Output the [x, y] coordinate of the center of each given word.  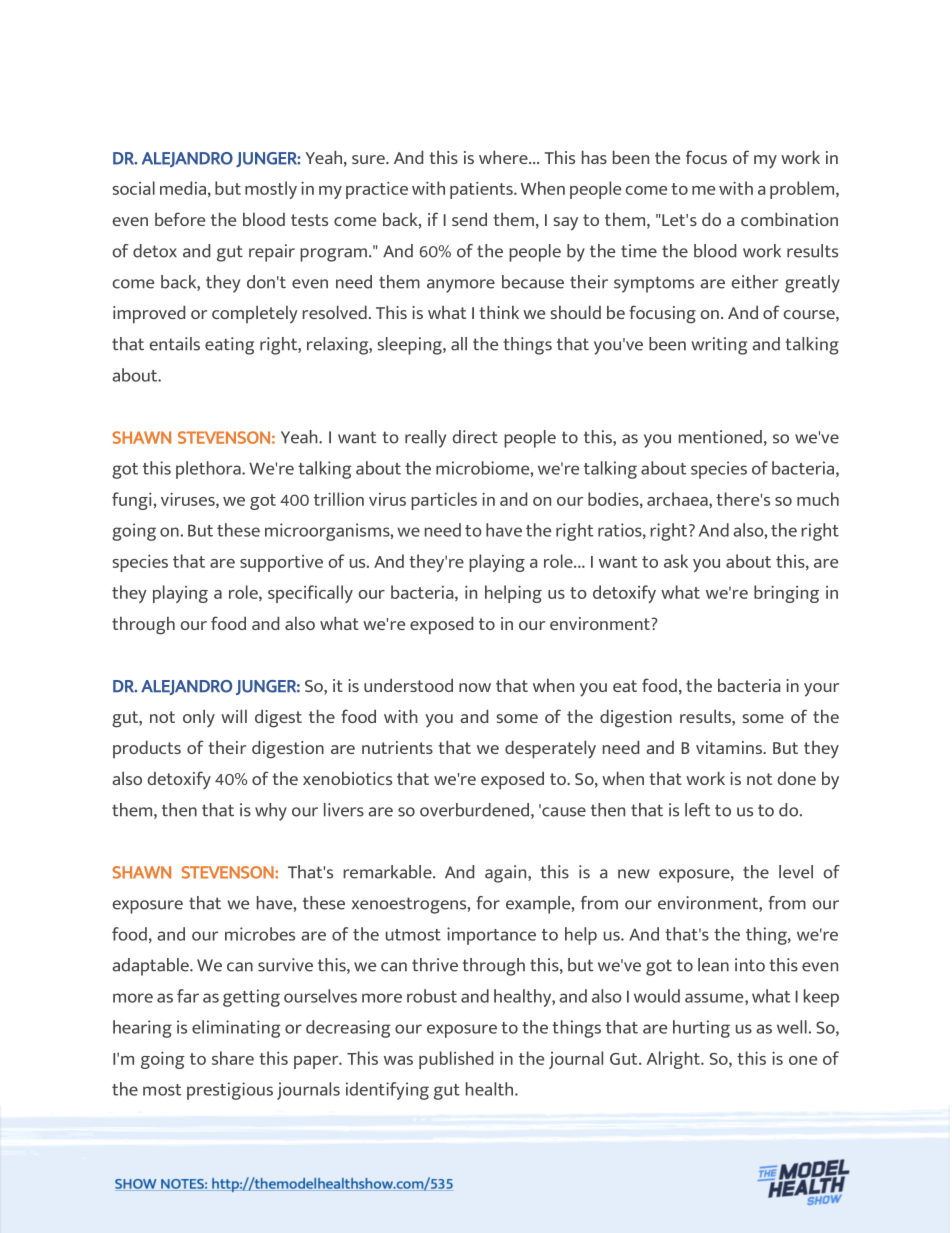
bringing [786, 594]
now [475, 687]
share [233, 1058]
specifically [310, 594]
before [180, 219]
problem [803, 190]
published [456, 1060]
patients [482, 190]
